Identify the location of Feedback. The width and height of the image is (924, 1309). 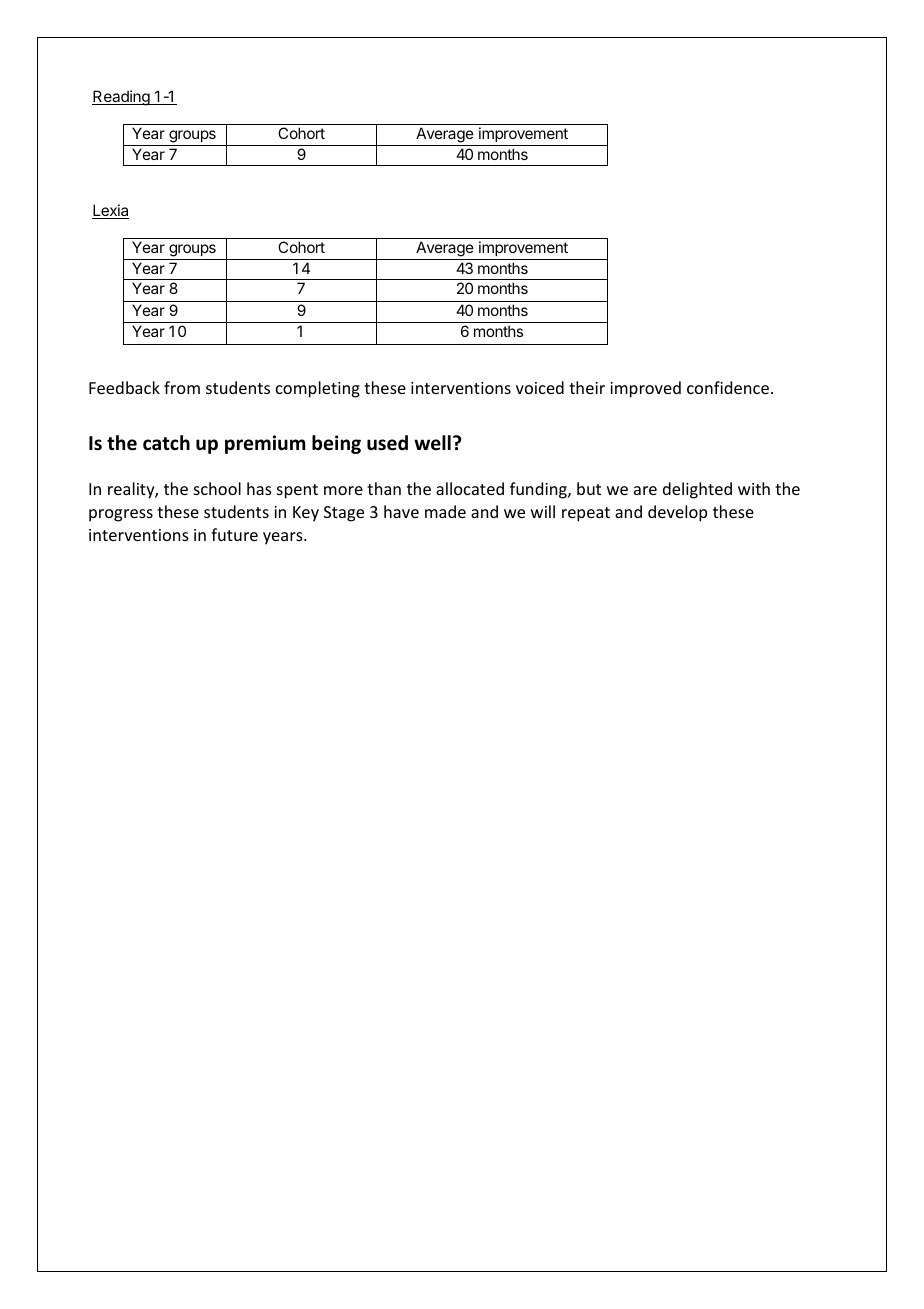
(124, 387).
